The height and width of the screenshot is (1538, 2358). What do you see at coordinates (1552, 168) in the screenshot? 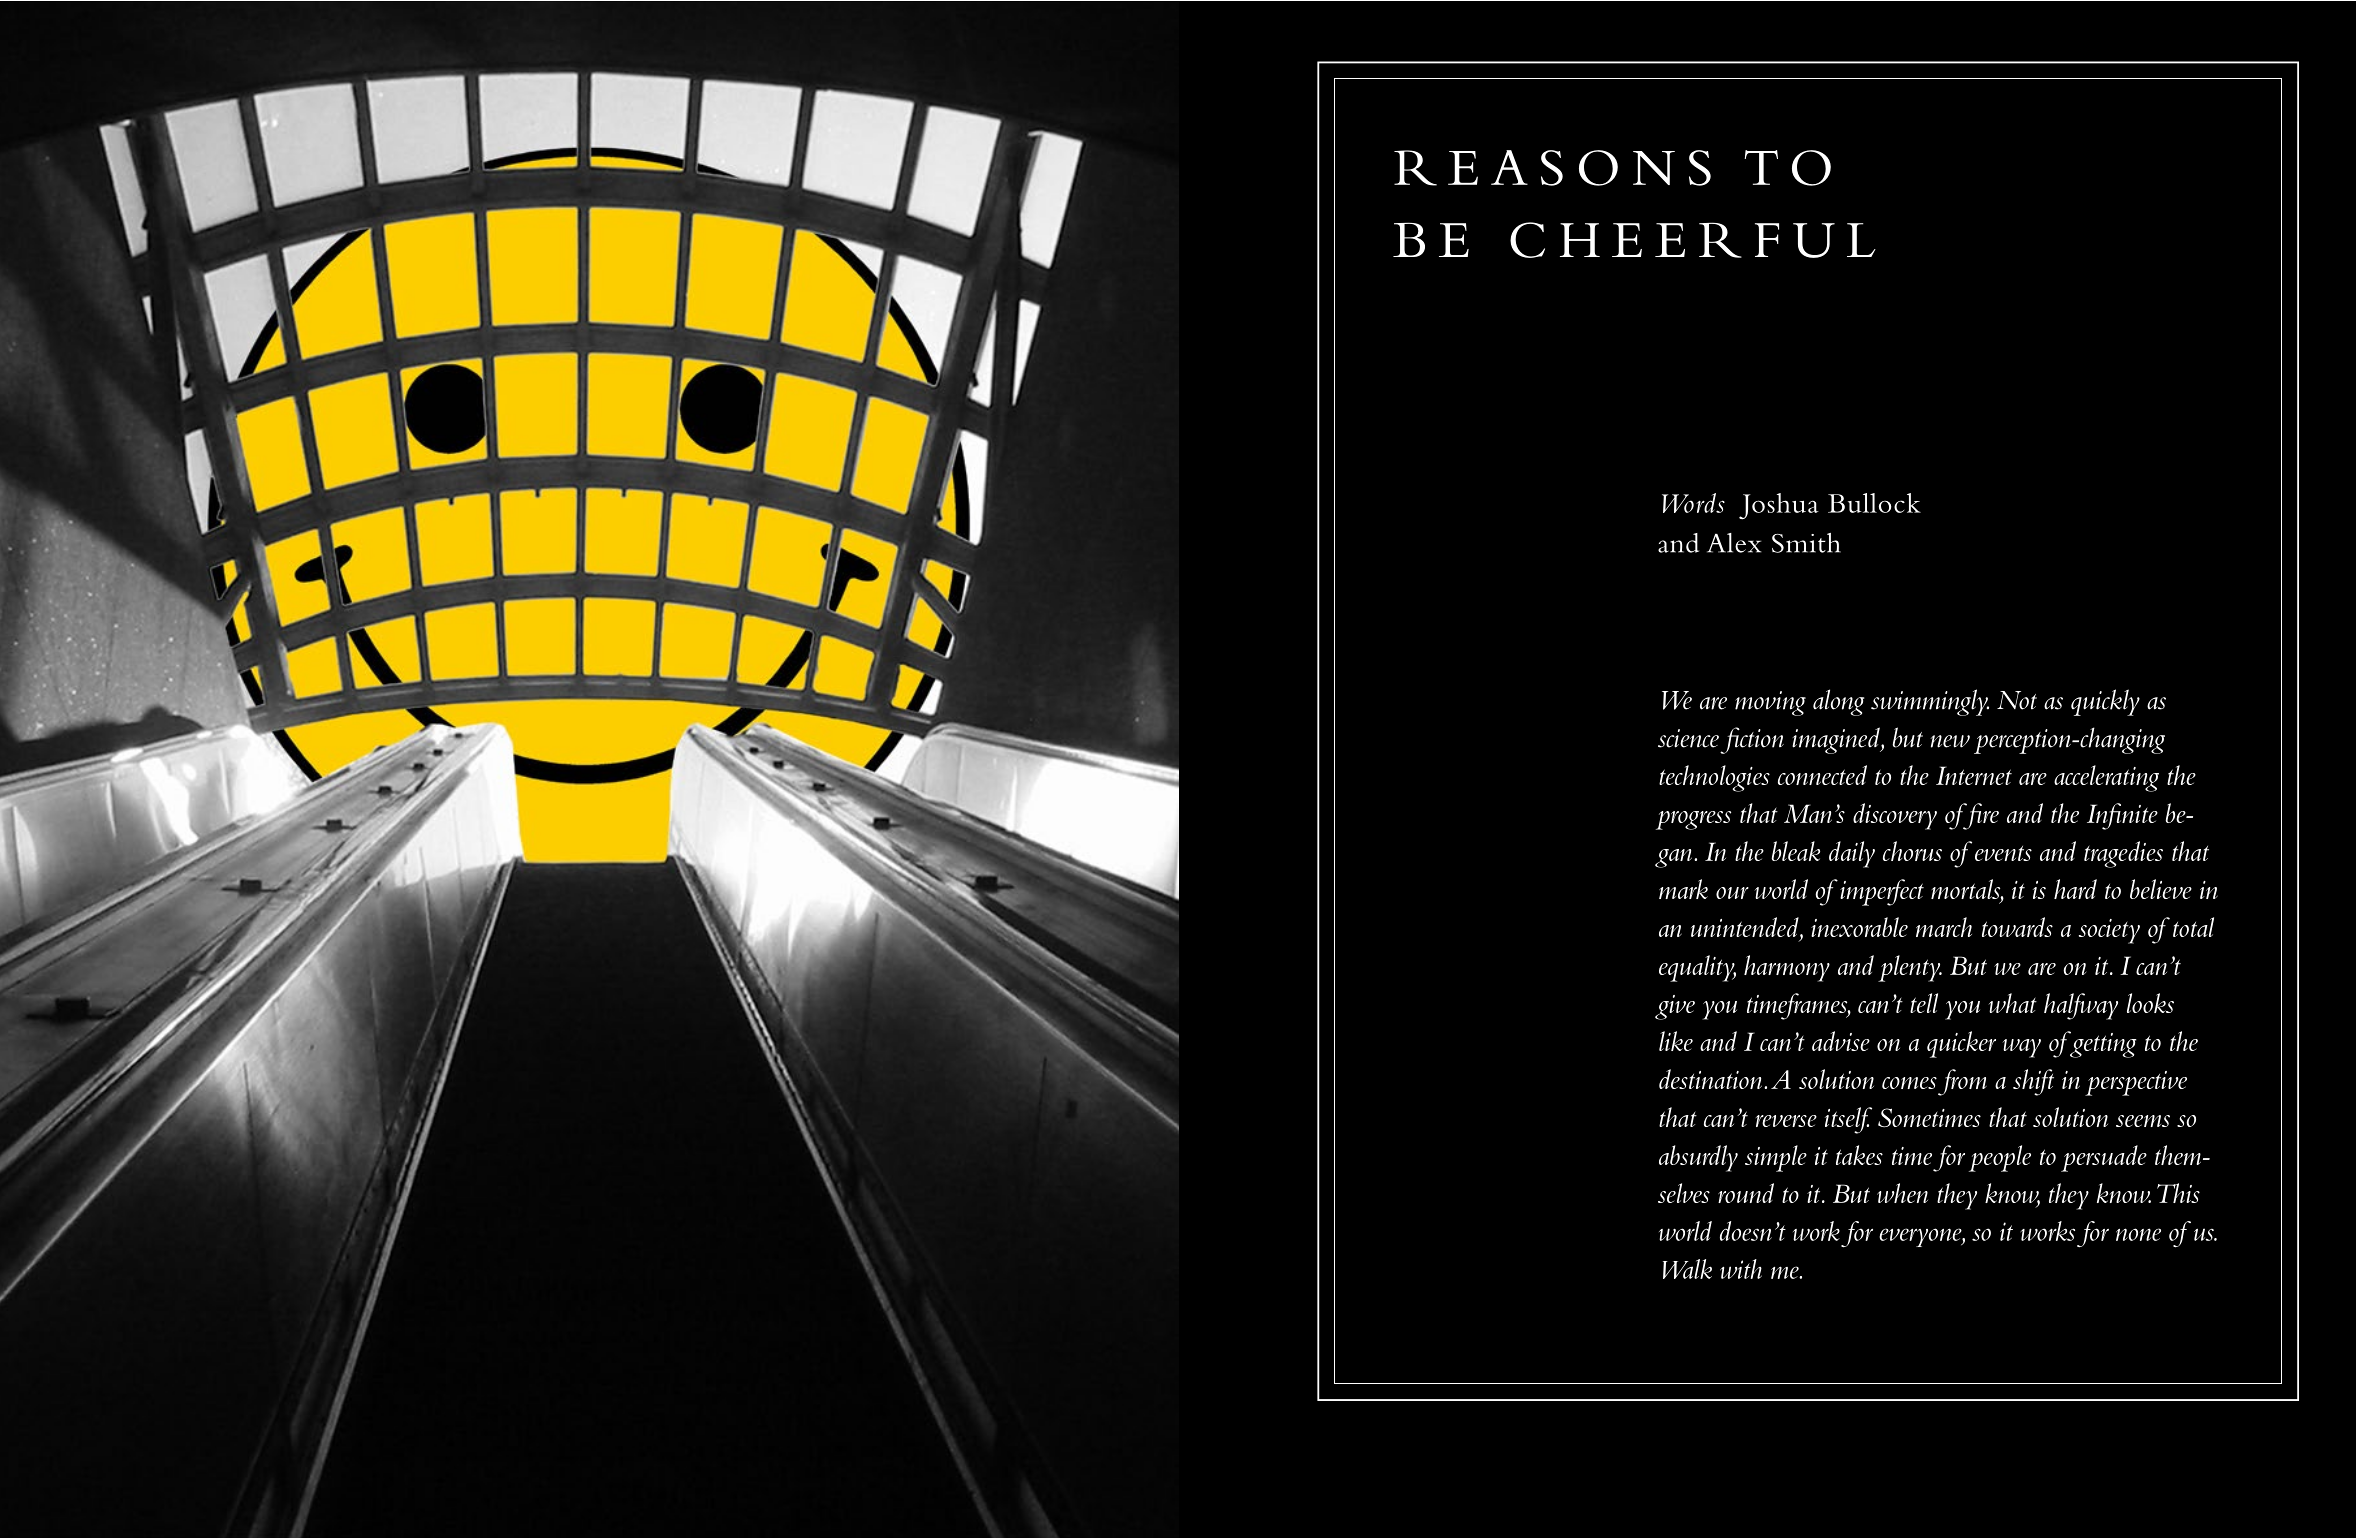
I see `REASONS` at bounding box center [1552, 168].
